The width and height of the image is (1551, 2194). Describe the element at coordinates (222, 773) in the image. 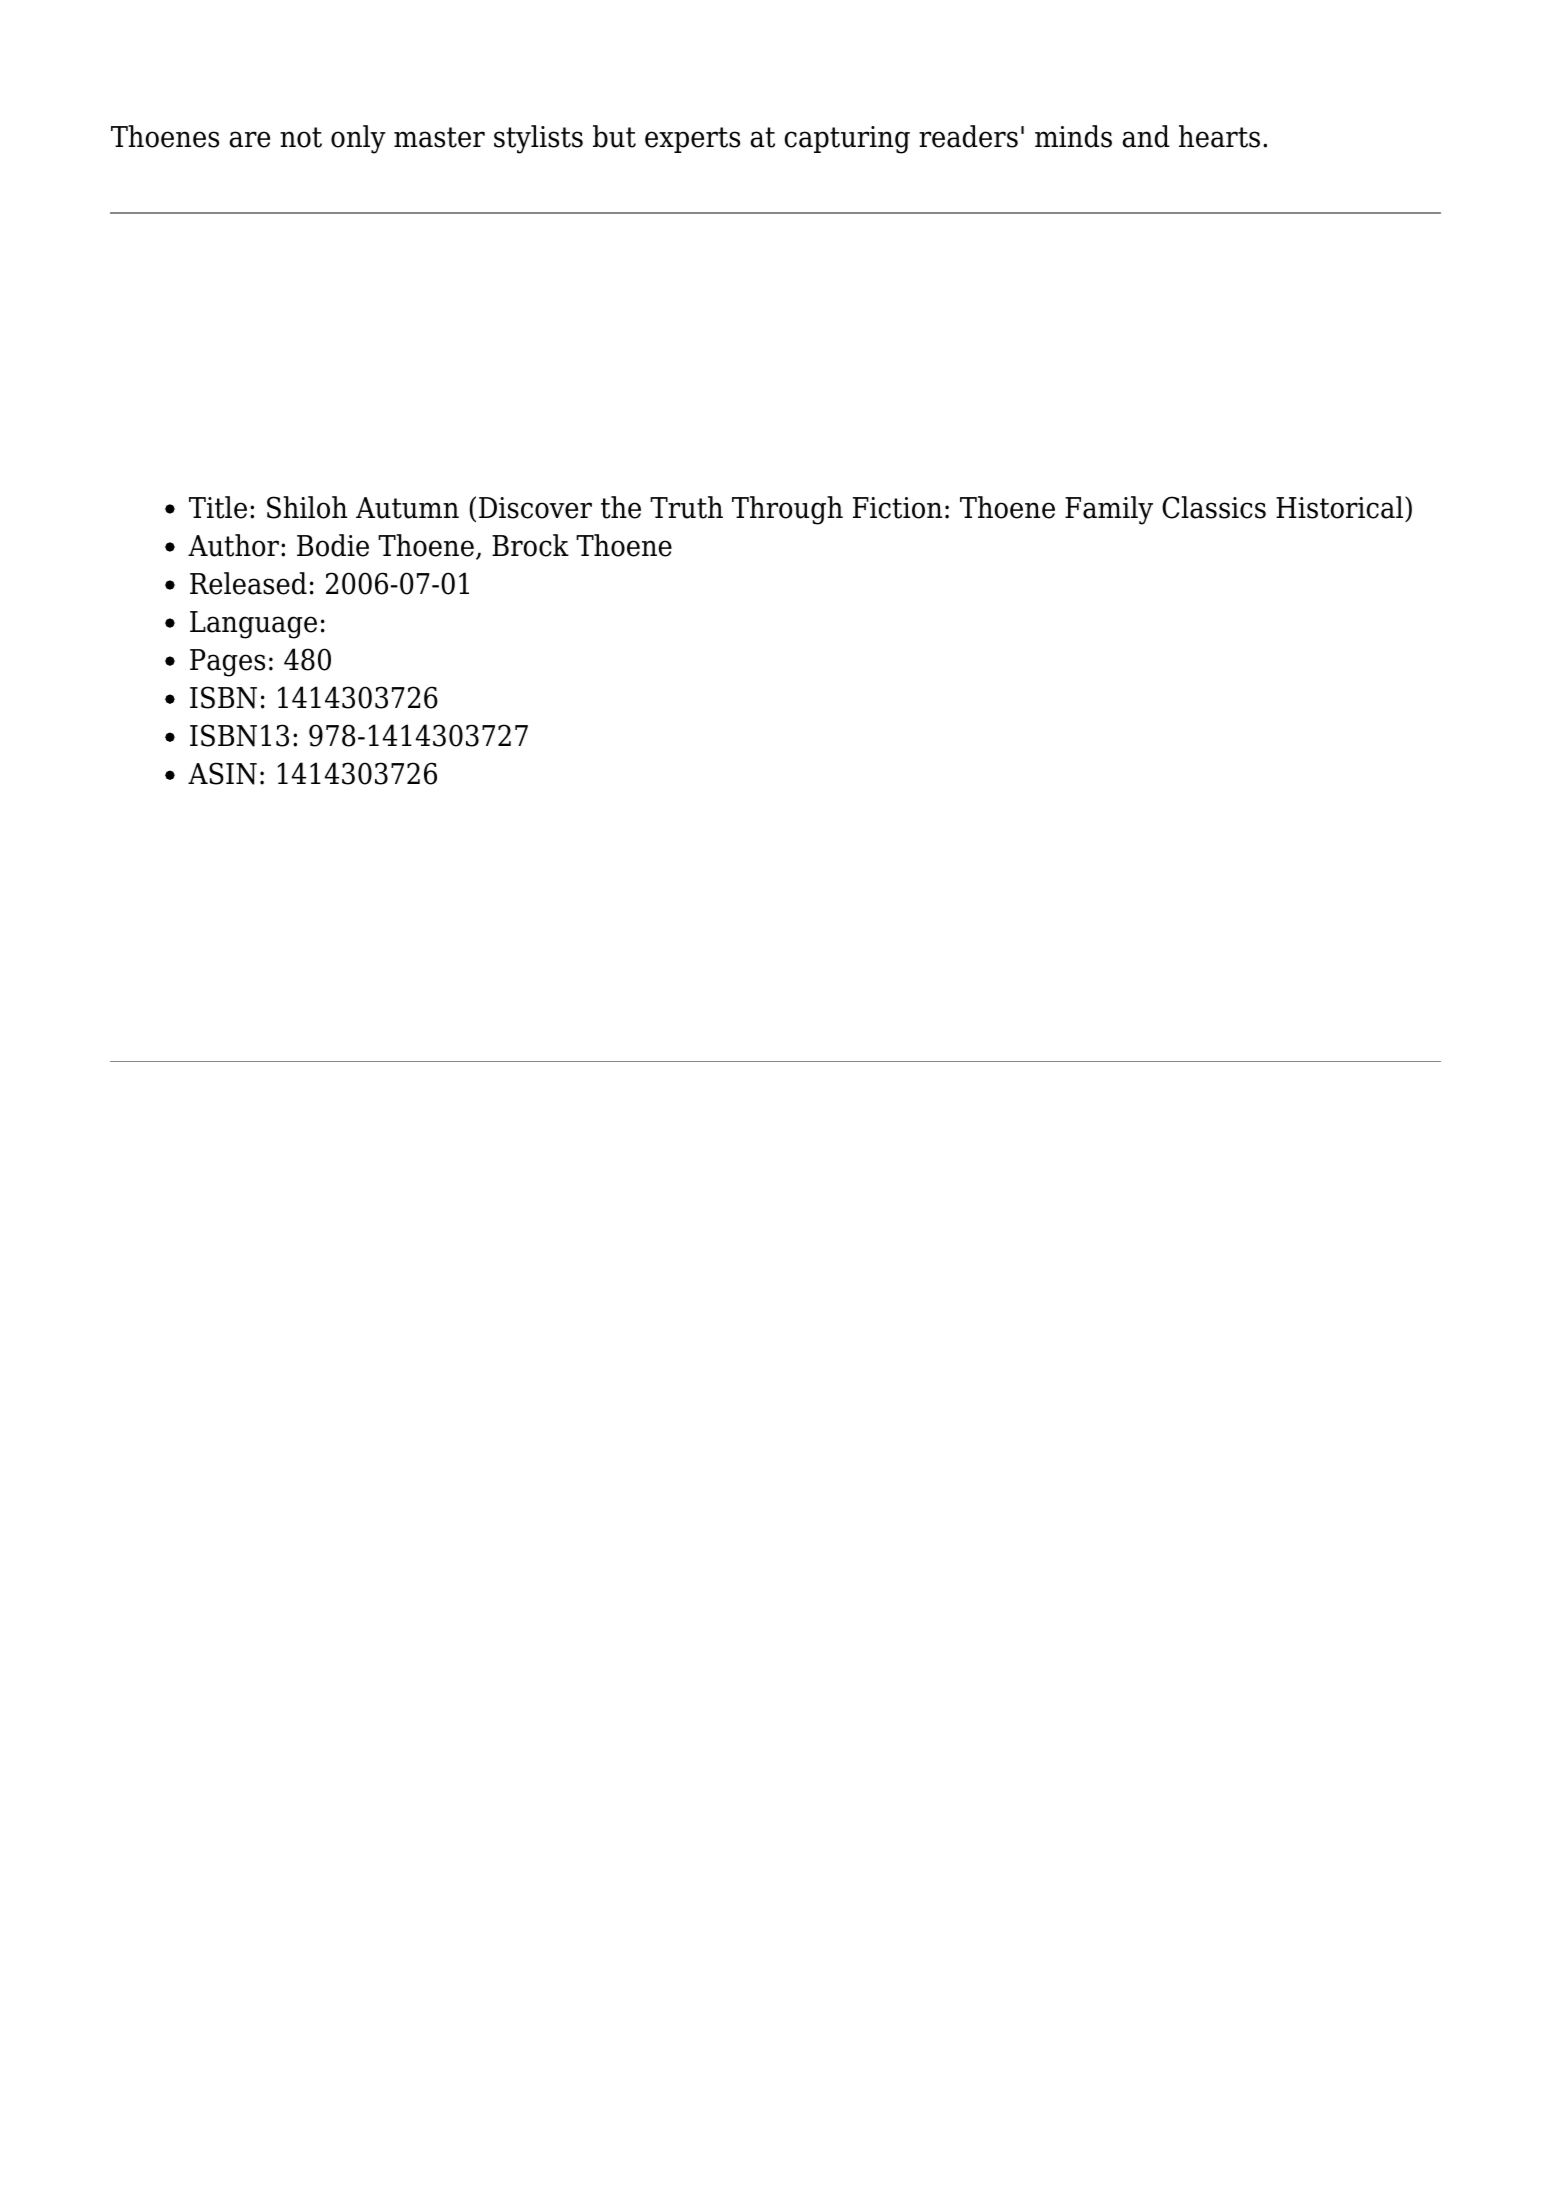

I see `ASIN` at that location.
